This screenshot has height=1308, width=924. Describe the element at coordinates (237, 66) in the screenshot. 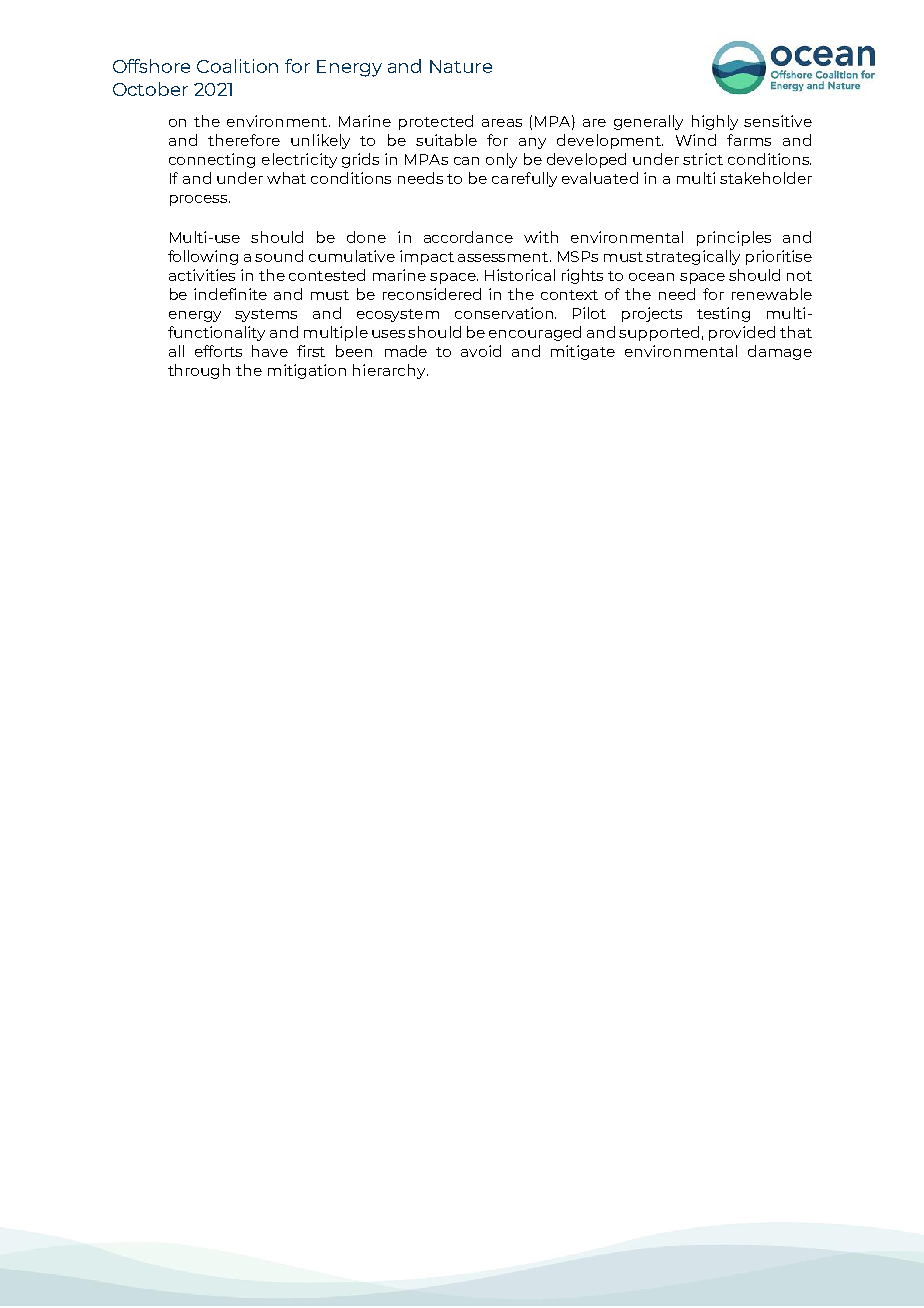

I see `Coalition` at that location.
